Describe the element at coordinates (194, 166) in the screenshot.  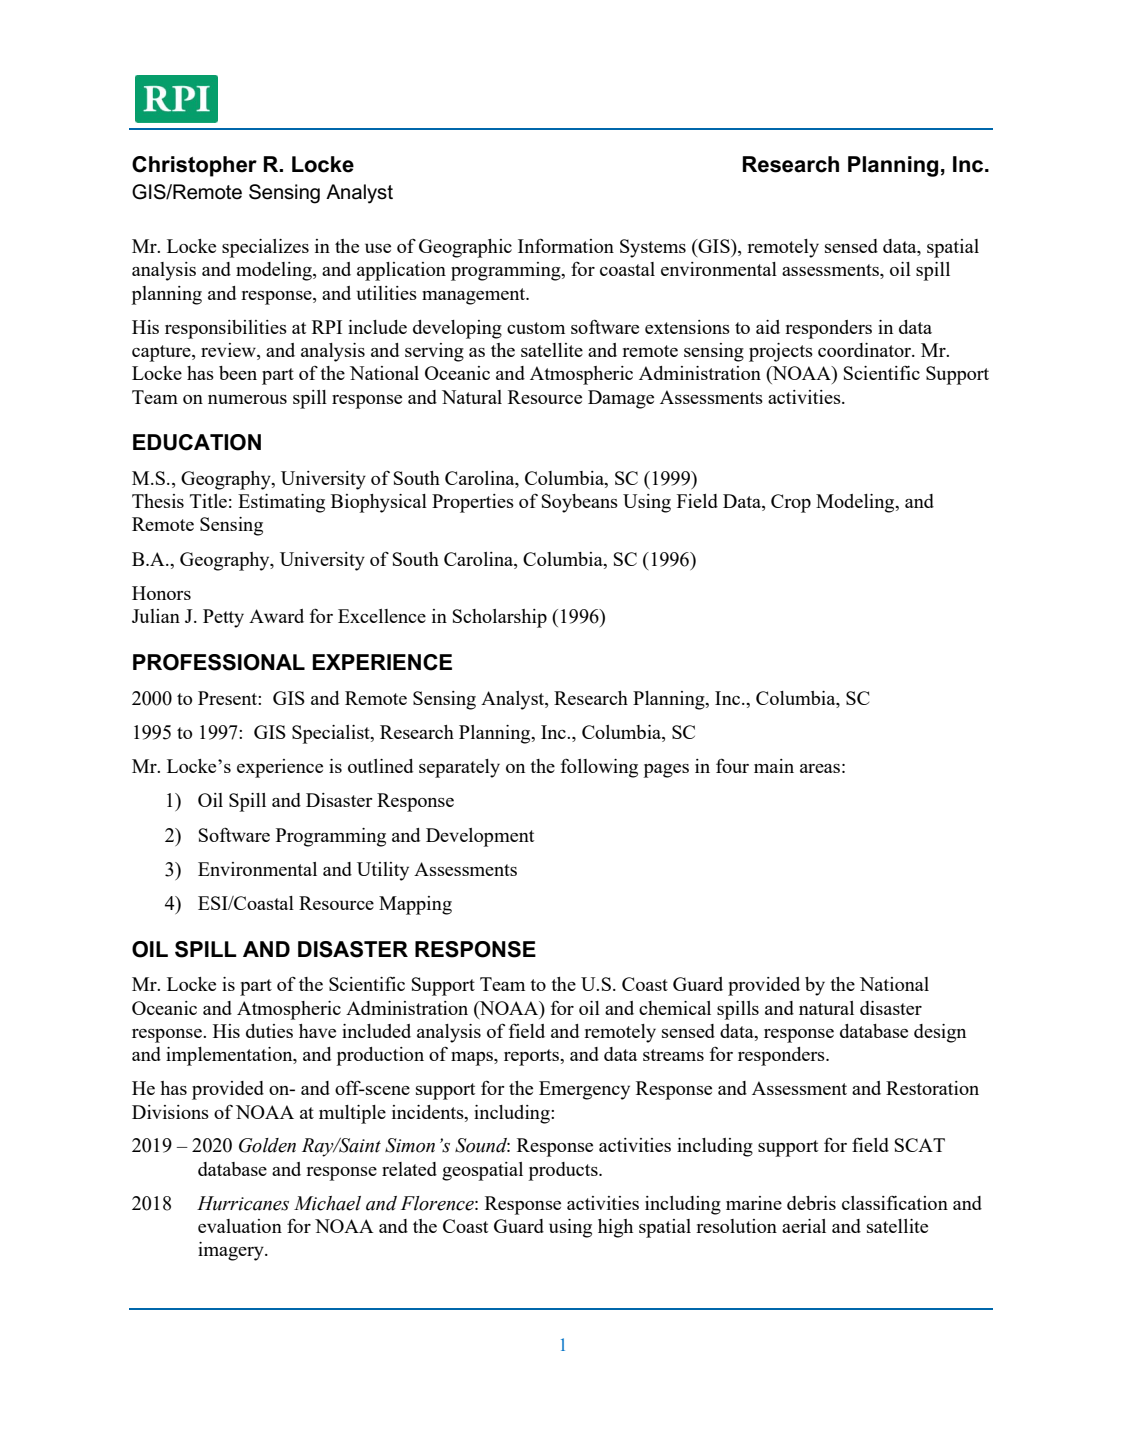
I see `Christopher` at that location.
